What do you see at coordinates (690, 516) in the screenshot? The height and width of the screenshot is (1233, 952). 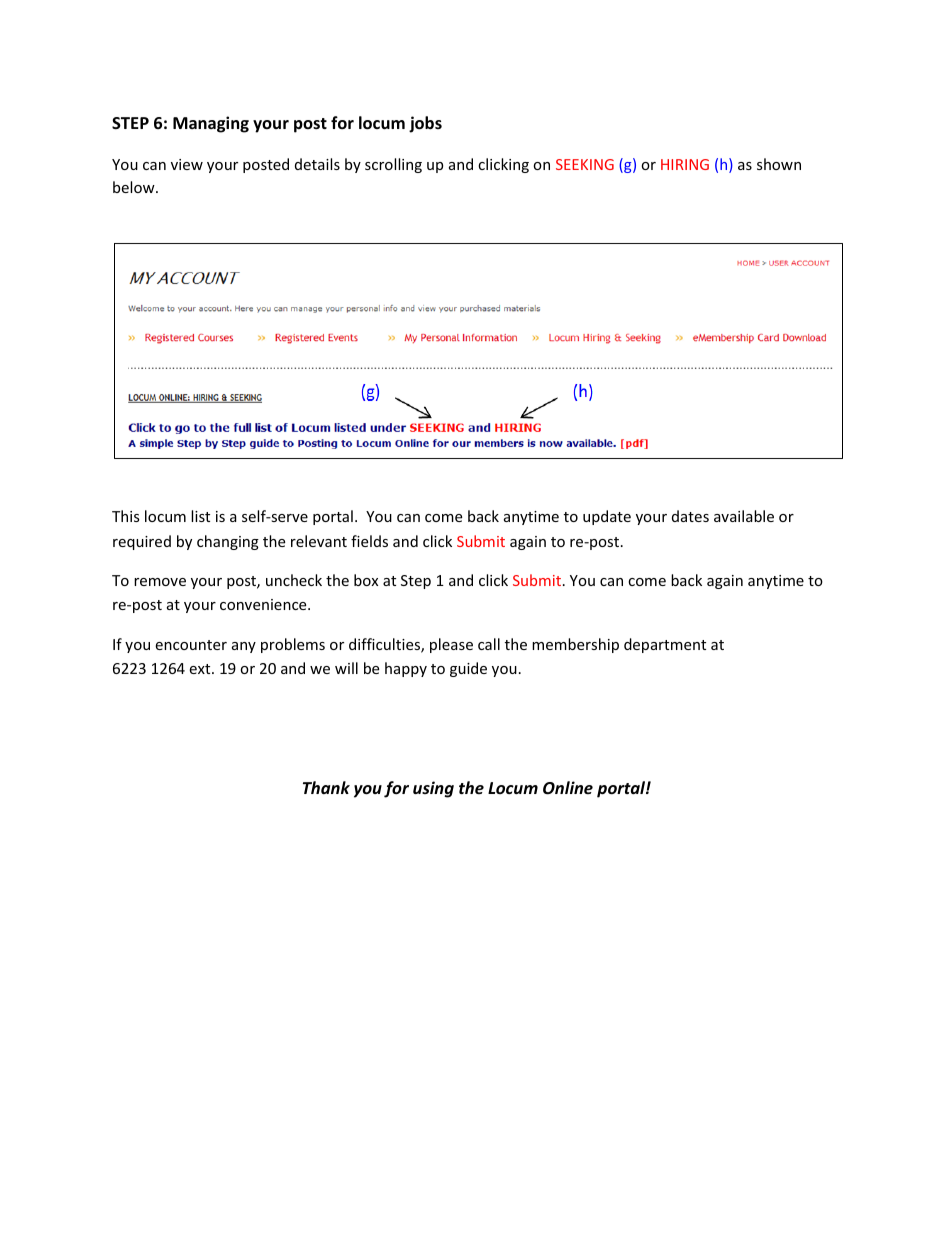 I see `dates` at bounding box center [690, 516].
